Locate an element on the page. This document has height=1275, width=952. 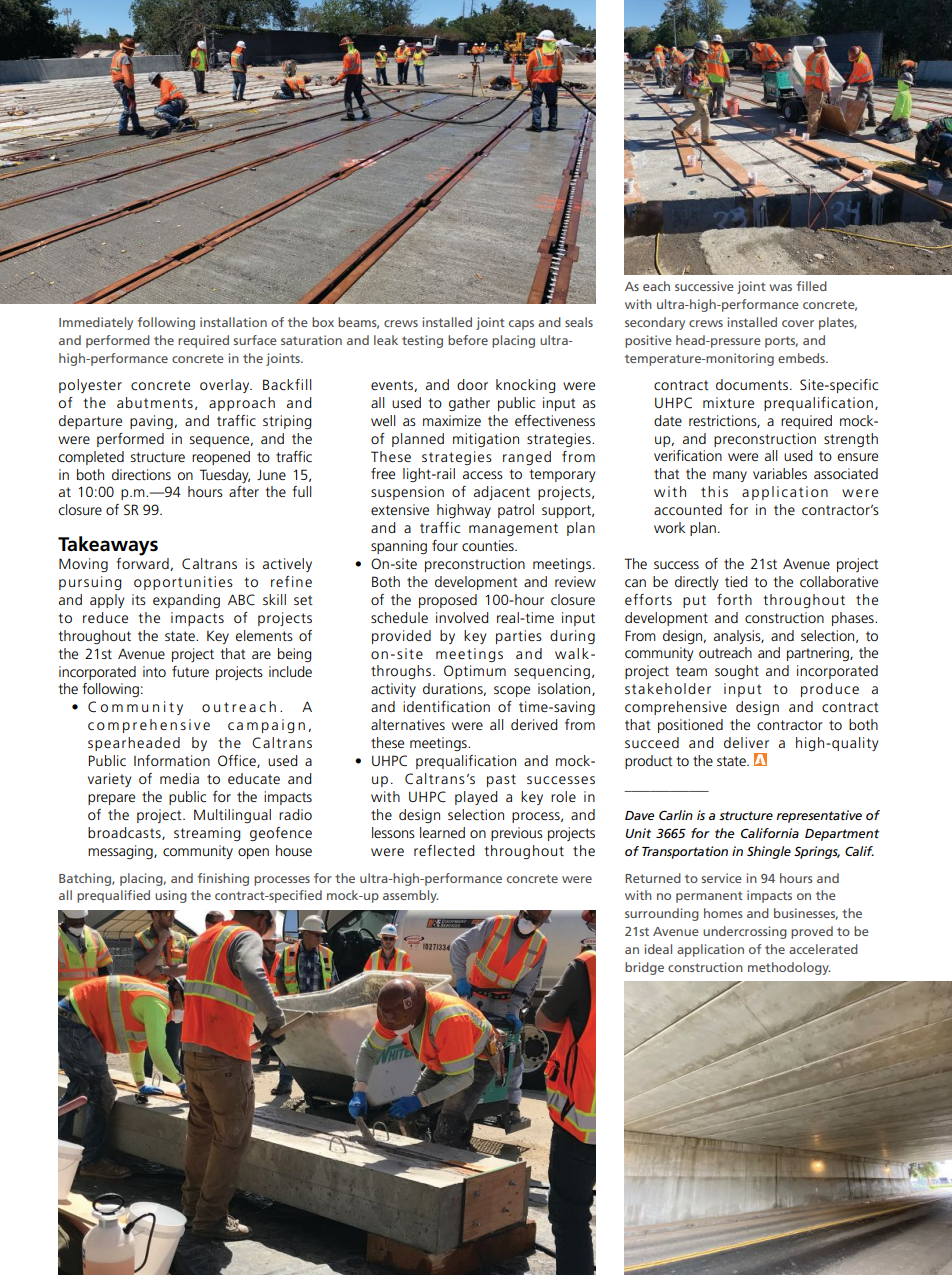
caps is located at coordinates (521, 325).
